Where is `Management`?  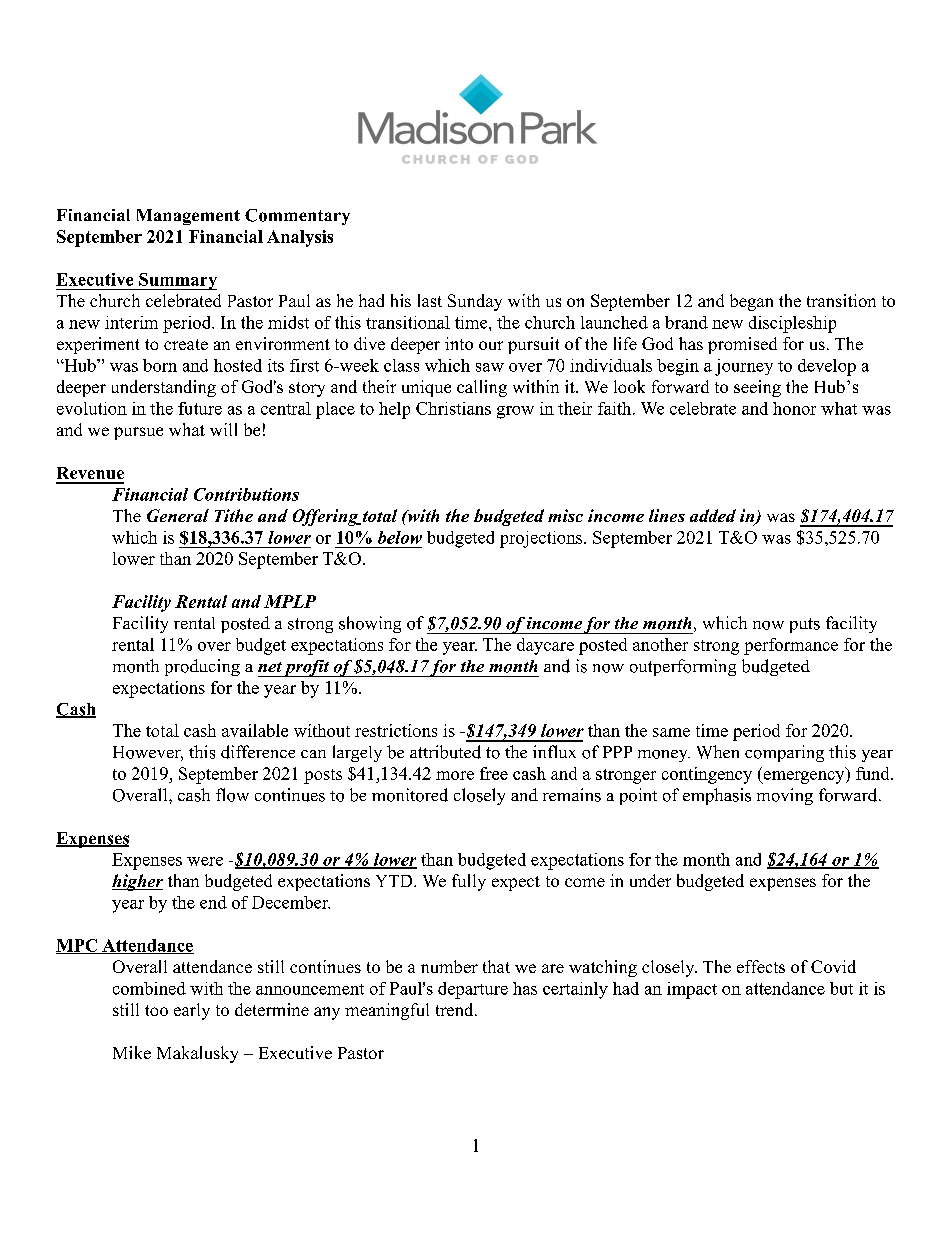
Management is located at coordinates (188, 217).
